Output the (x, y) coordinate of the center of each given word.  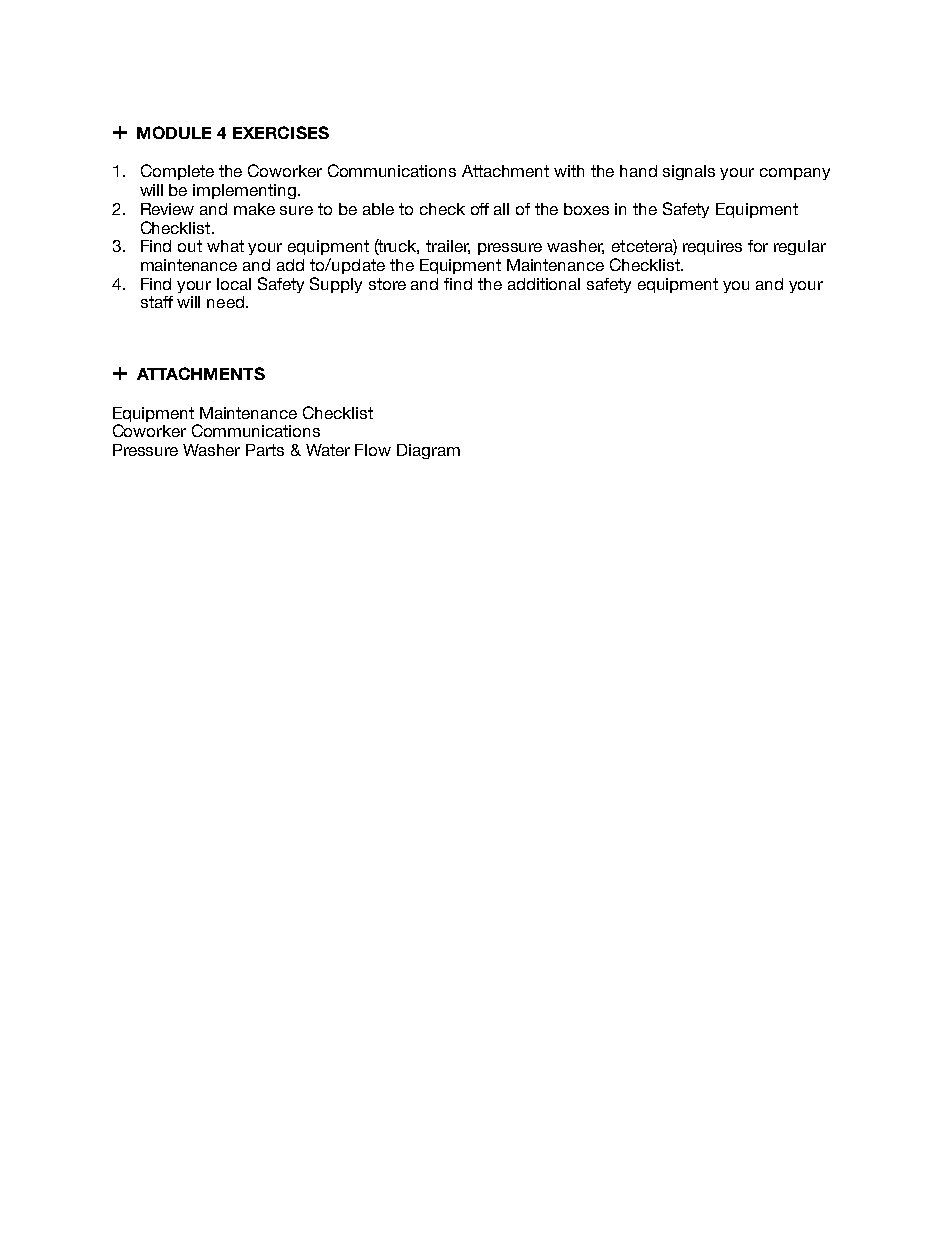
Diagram (428, 451)
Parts (265, 450)
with (569, 171)
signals (689, 172)
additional (544, 284)
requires (712, 247)
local (234, 284)
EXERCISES (281, 132)
